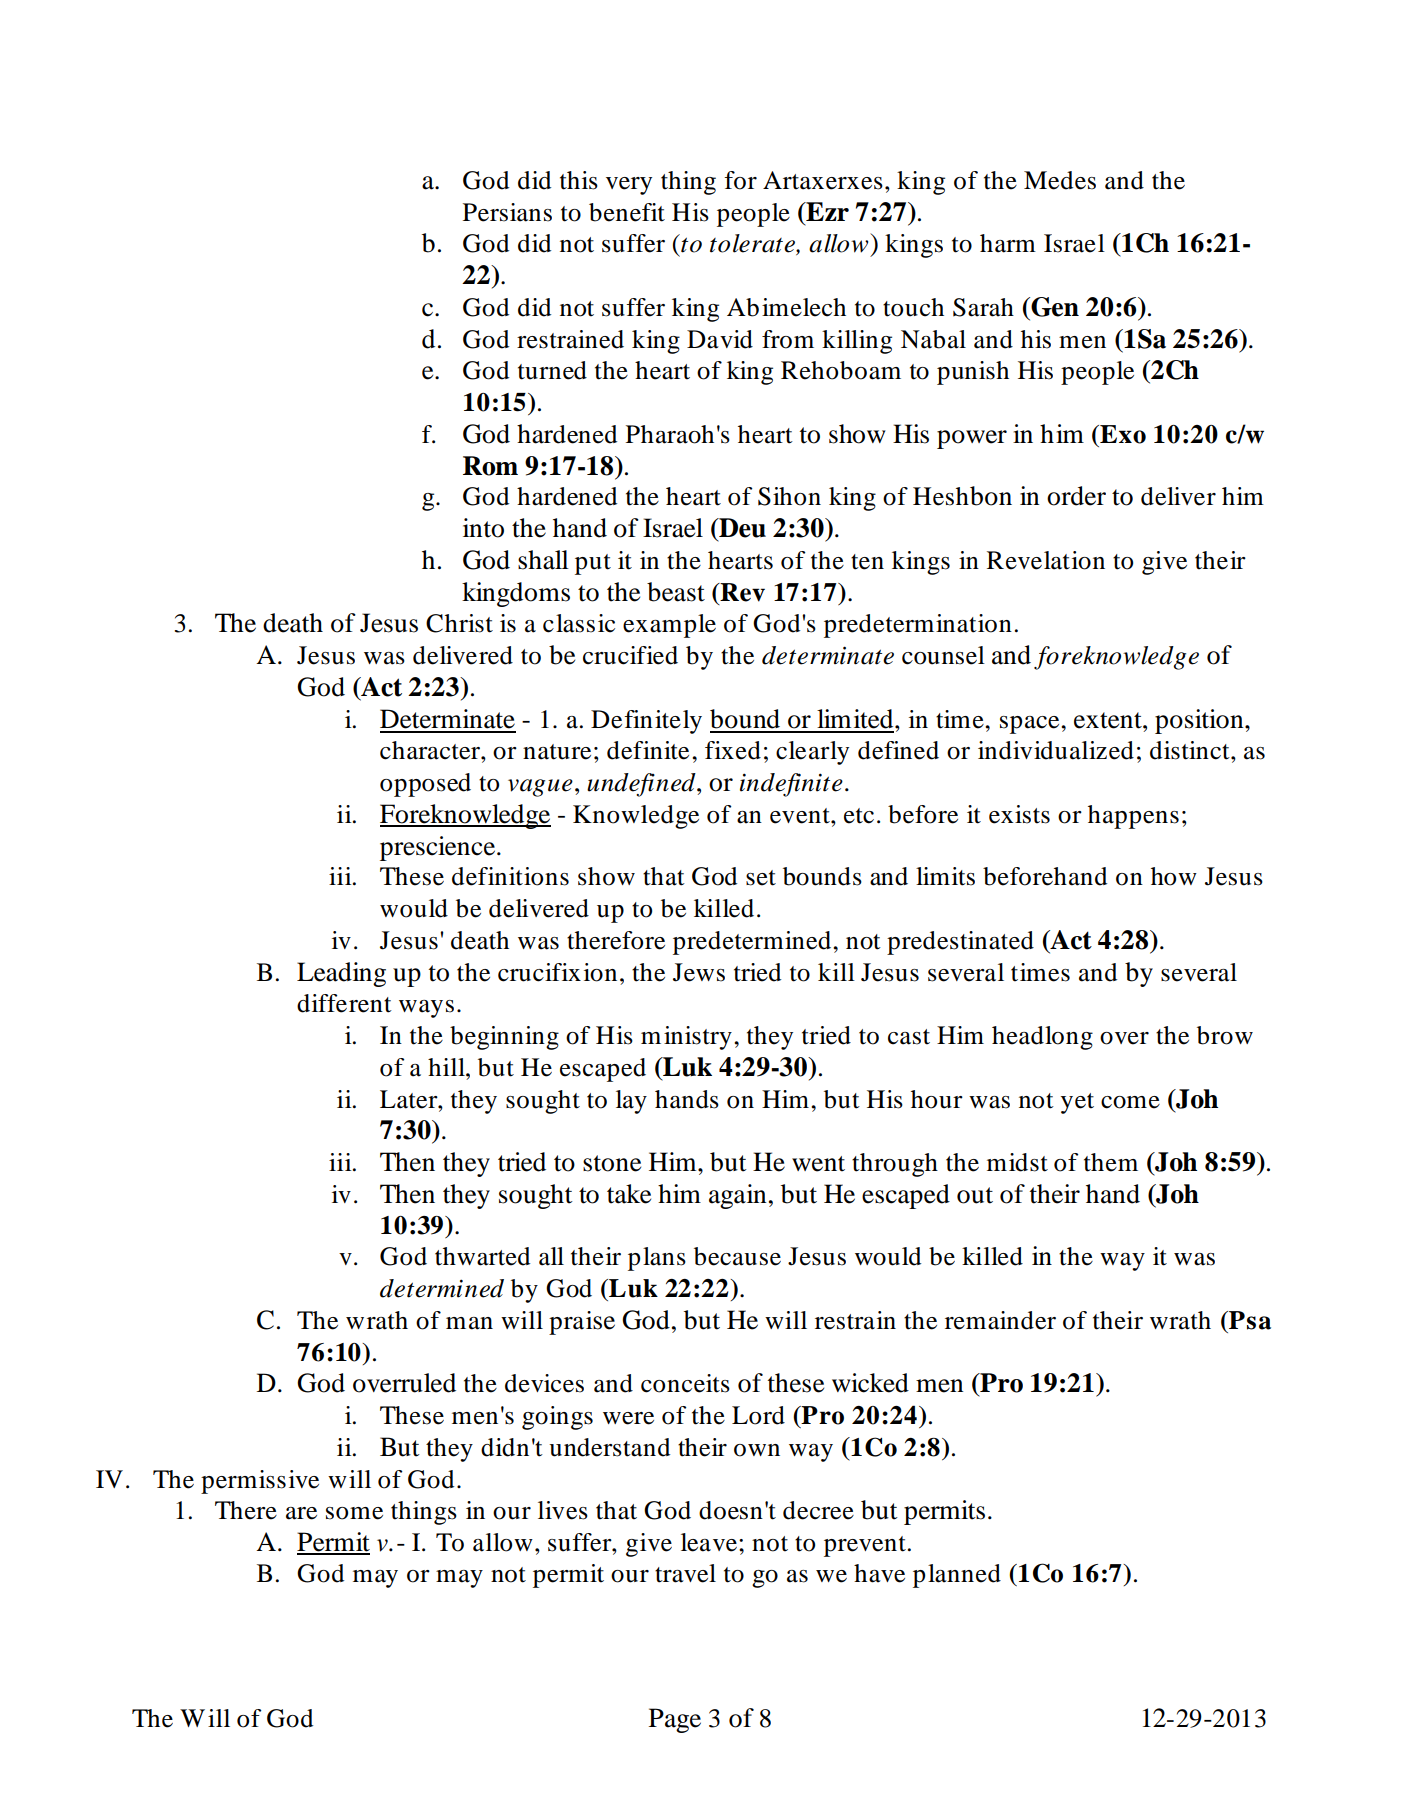  Describe the element at coordinates (699, 972) in the screenshot. I see `Jews` at that location.
